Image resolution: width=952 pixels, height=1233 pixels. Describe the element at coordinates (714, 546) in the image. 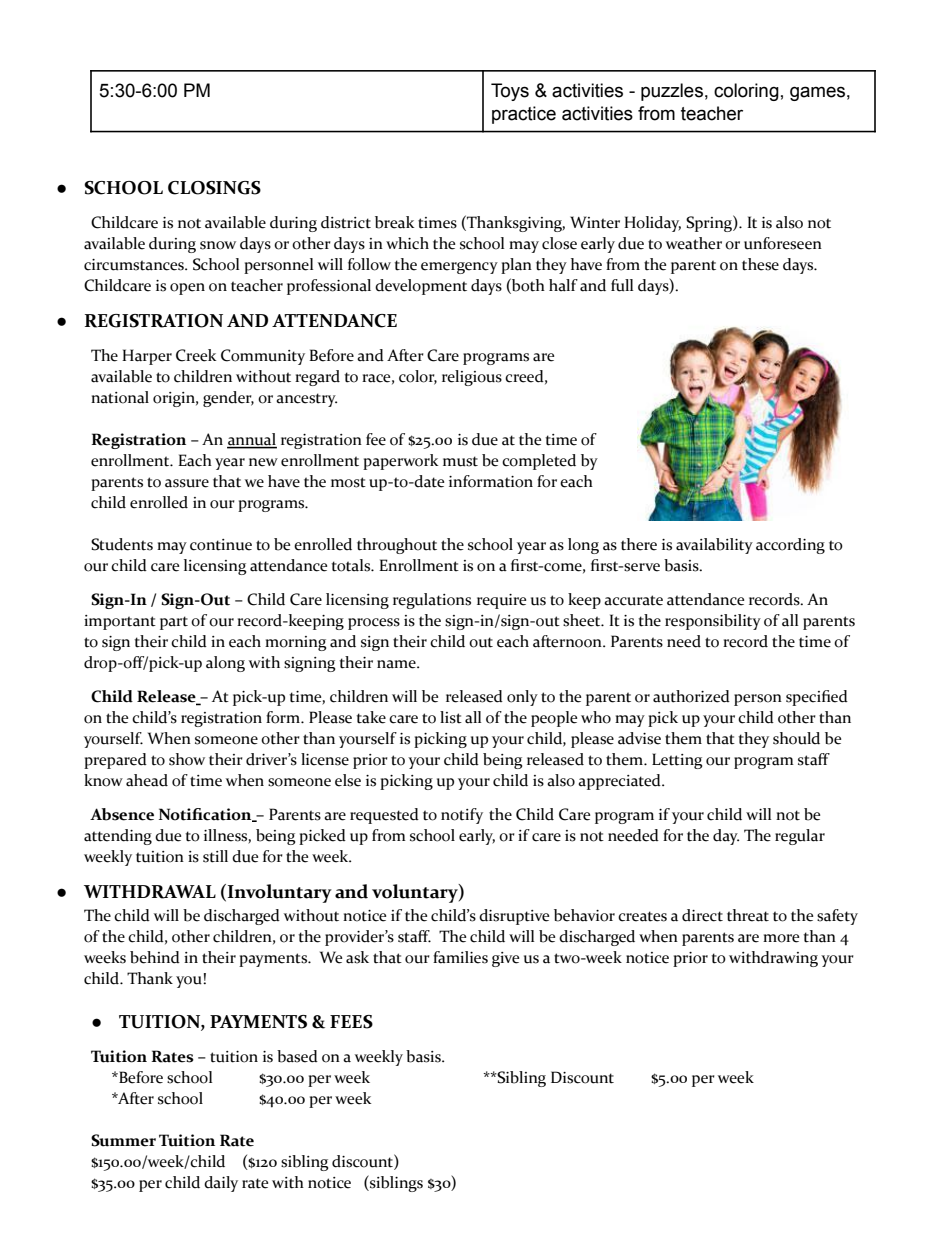

I see `availability` at that location.
